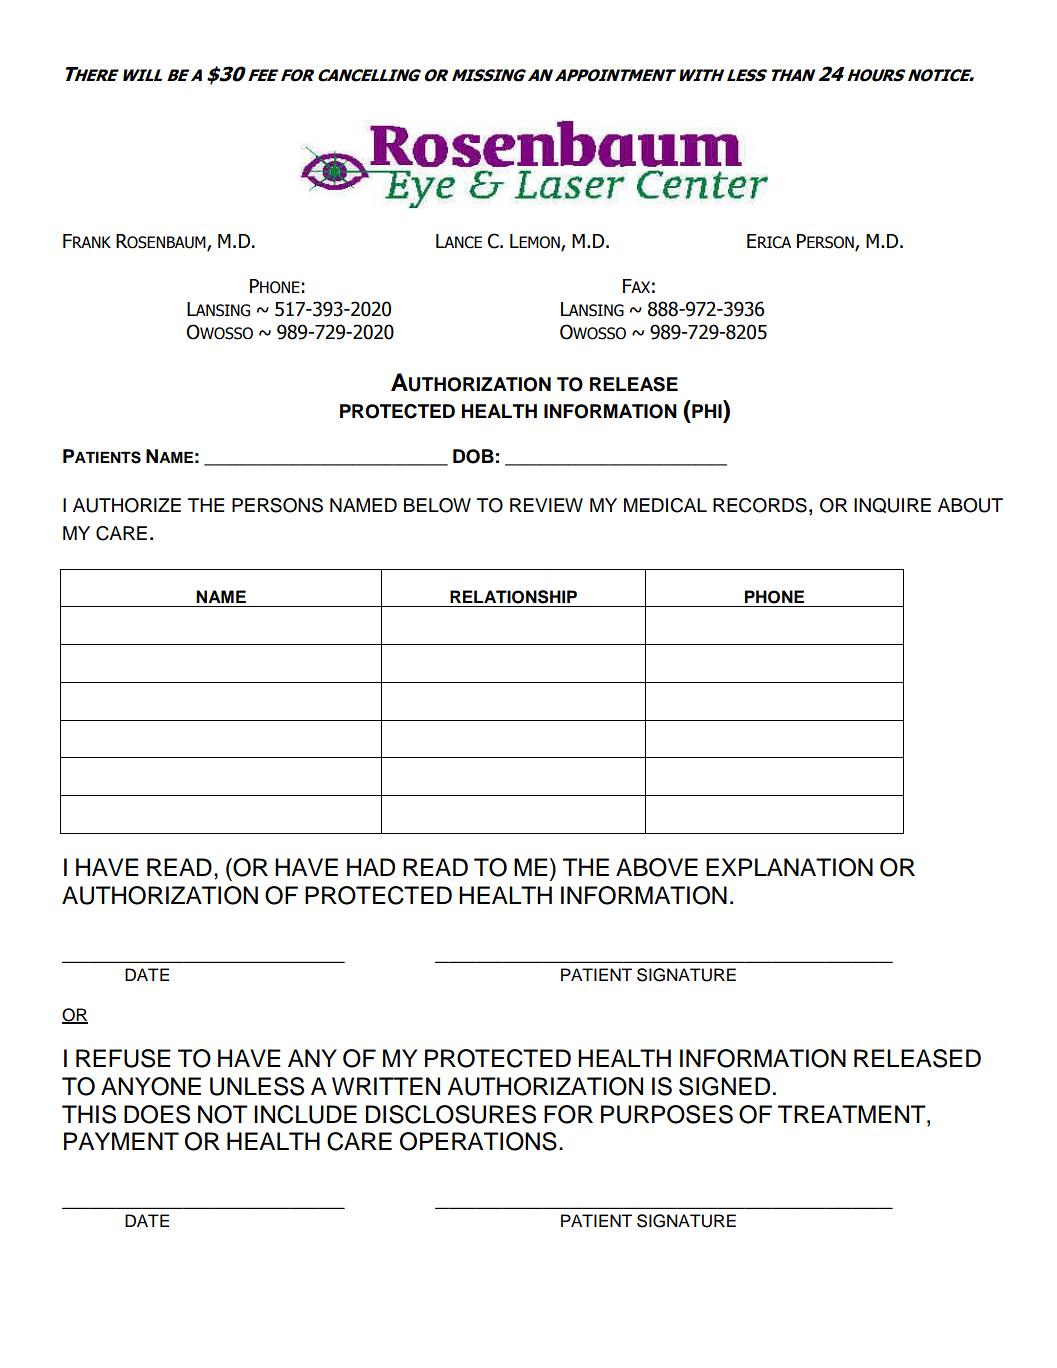  I want to click on ABOVE, so click(657, 867).
